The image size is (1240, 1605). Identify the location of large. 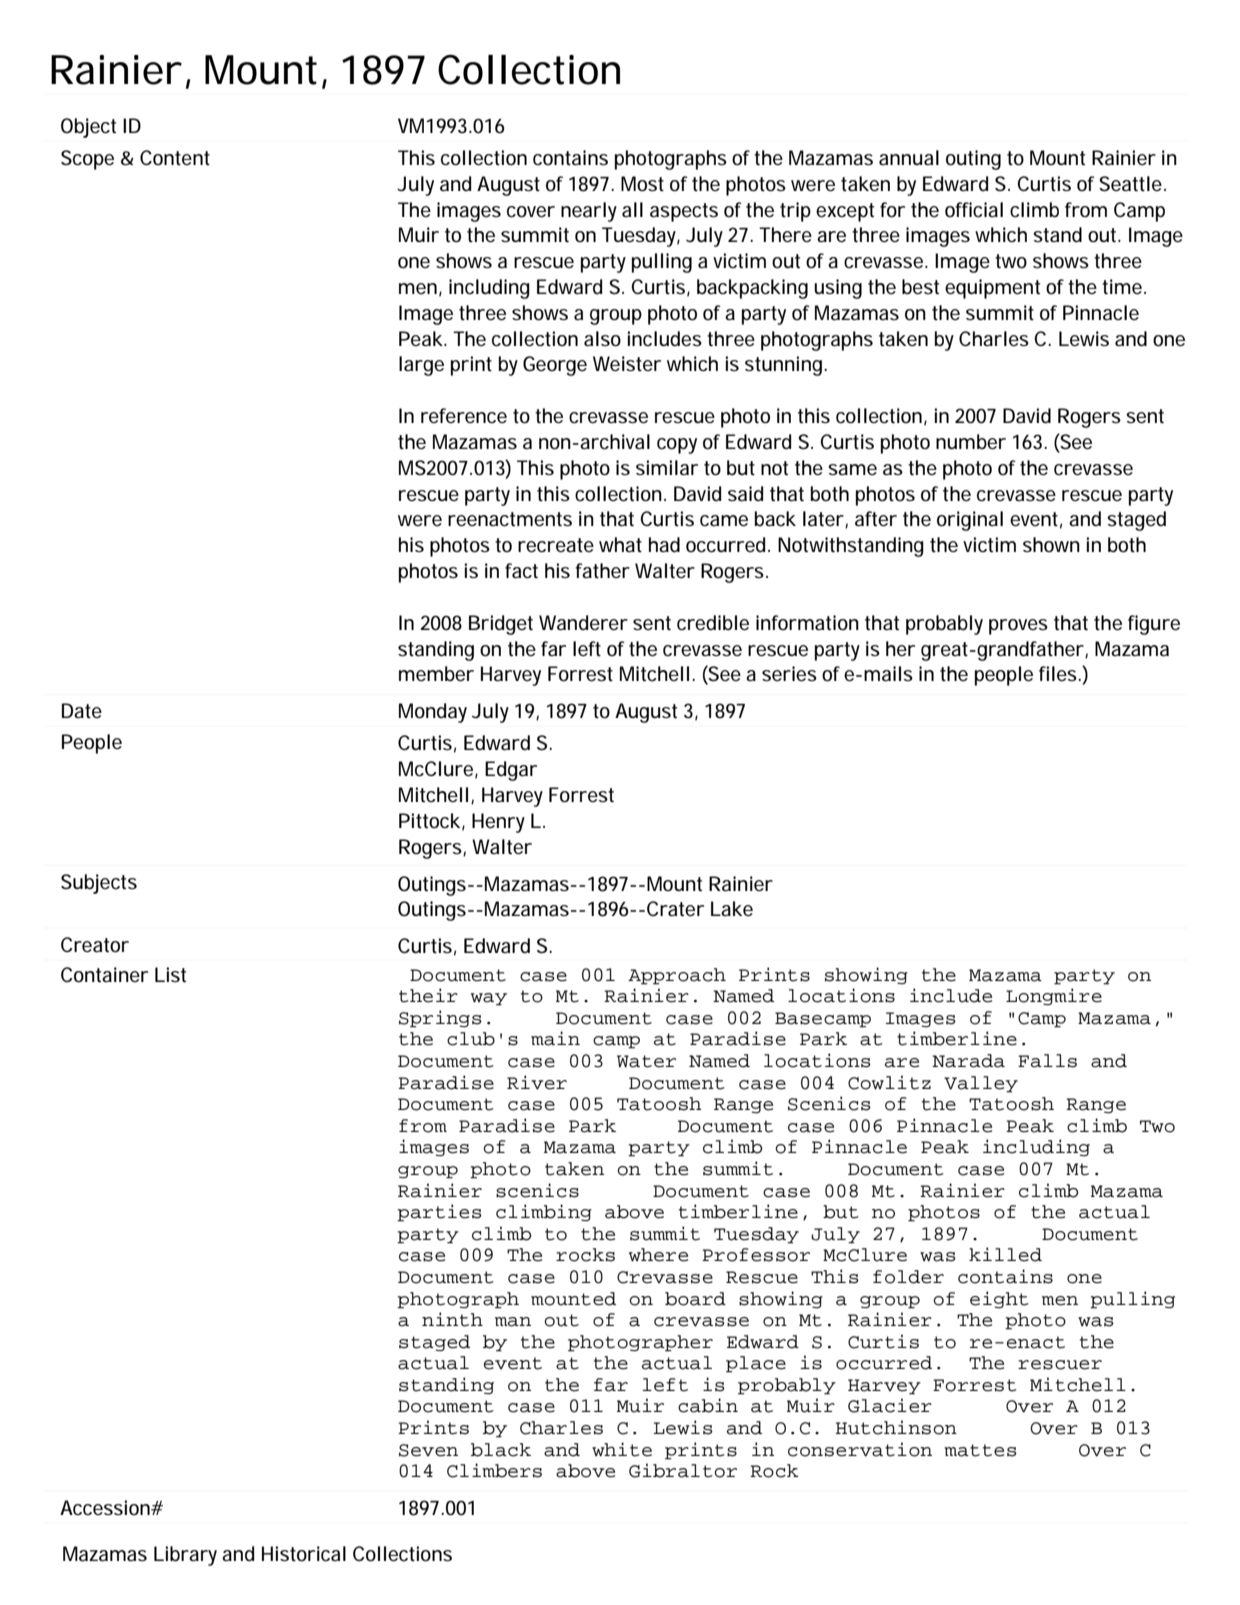
(421, 366).
